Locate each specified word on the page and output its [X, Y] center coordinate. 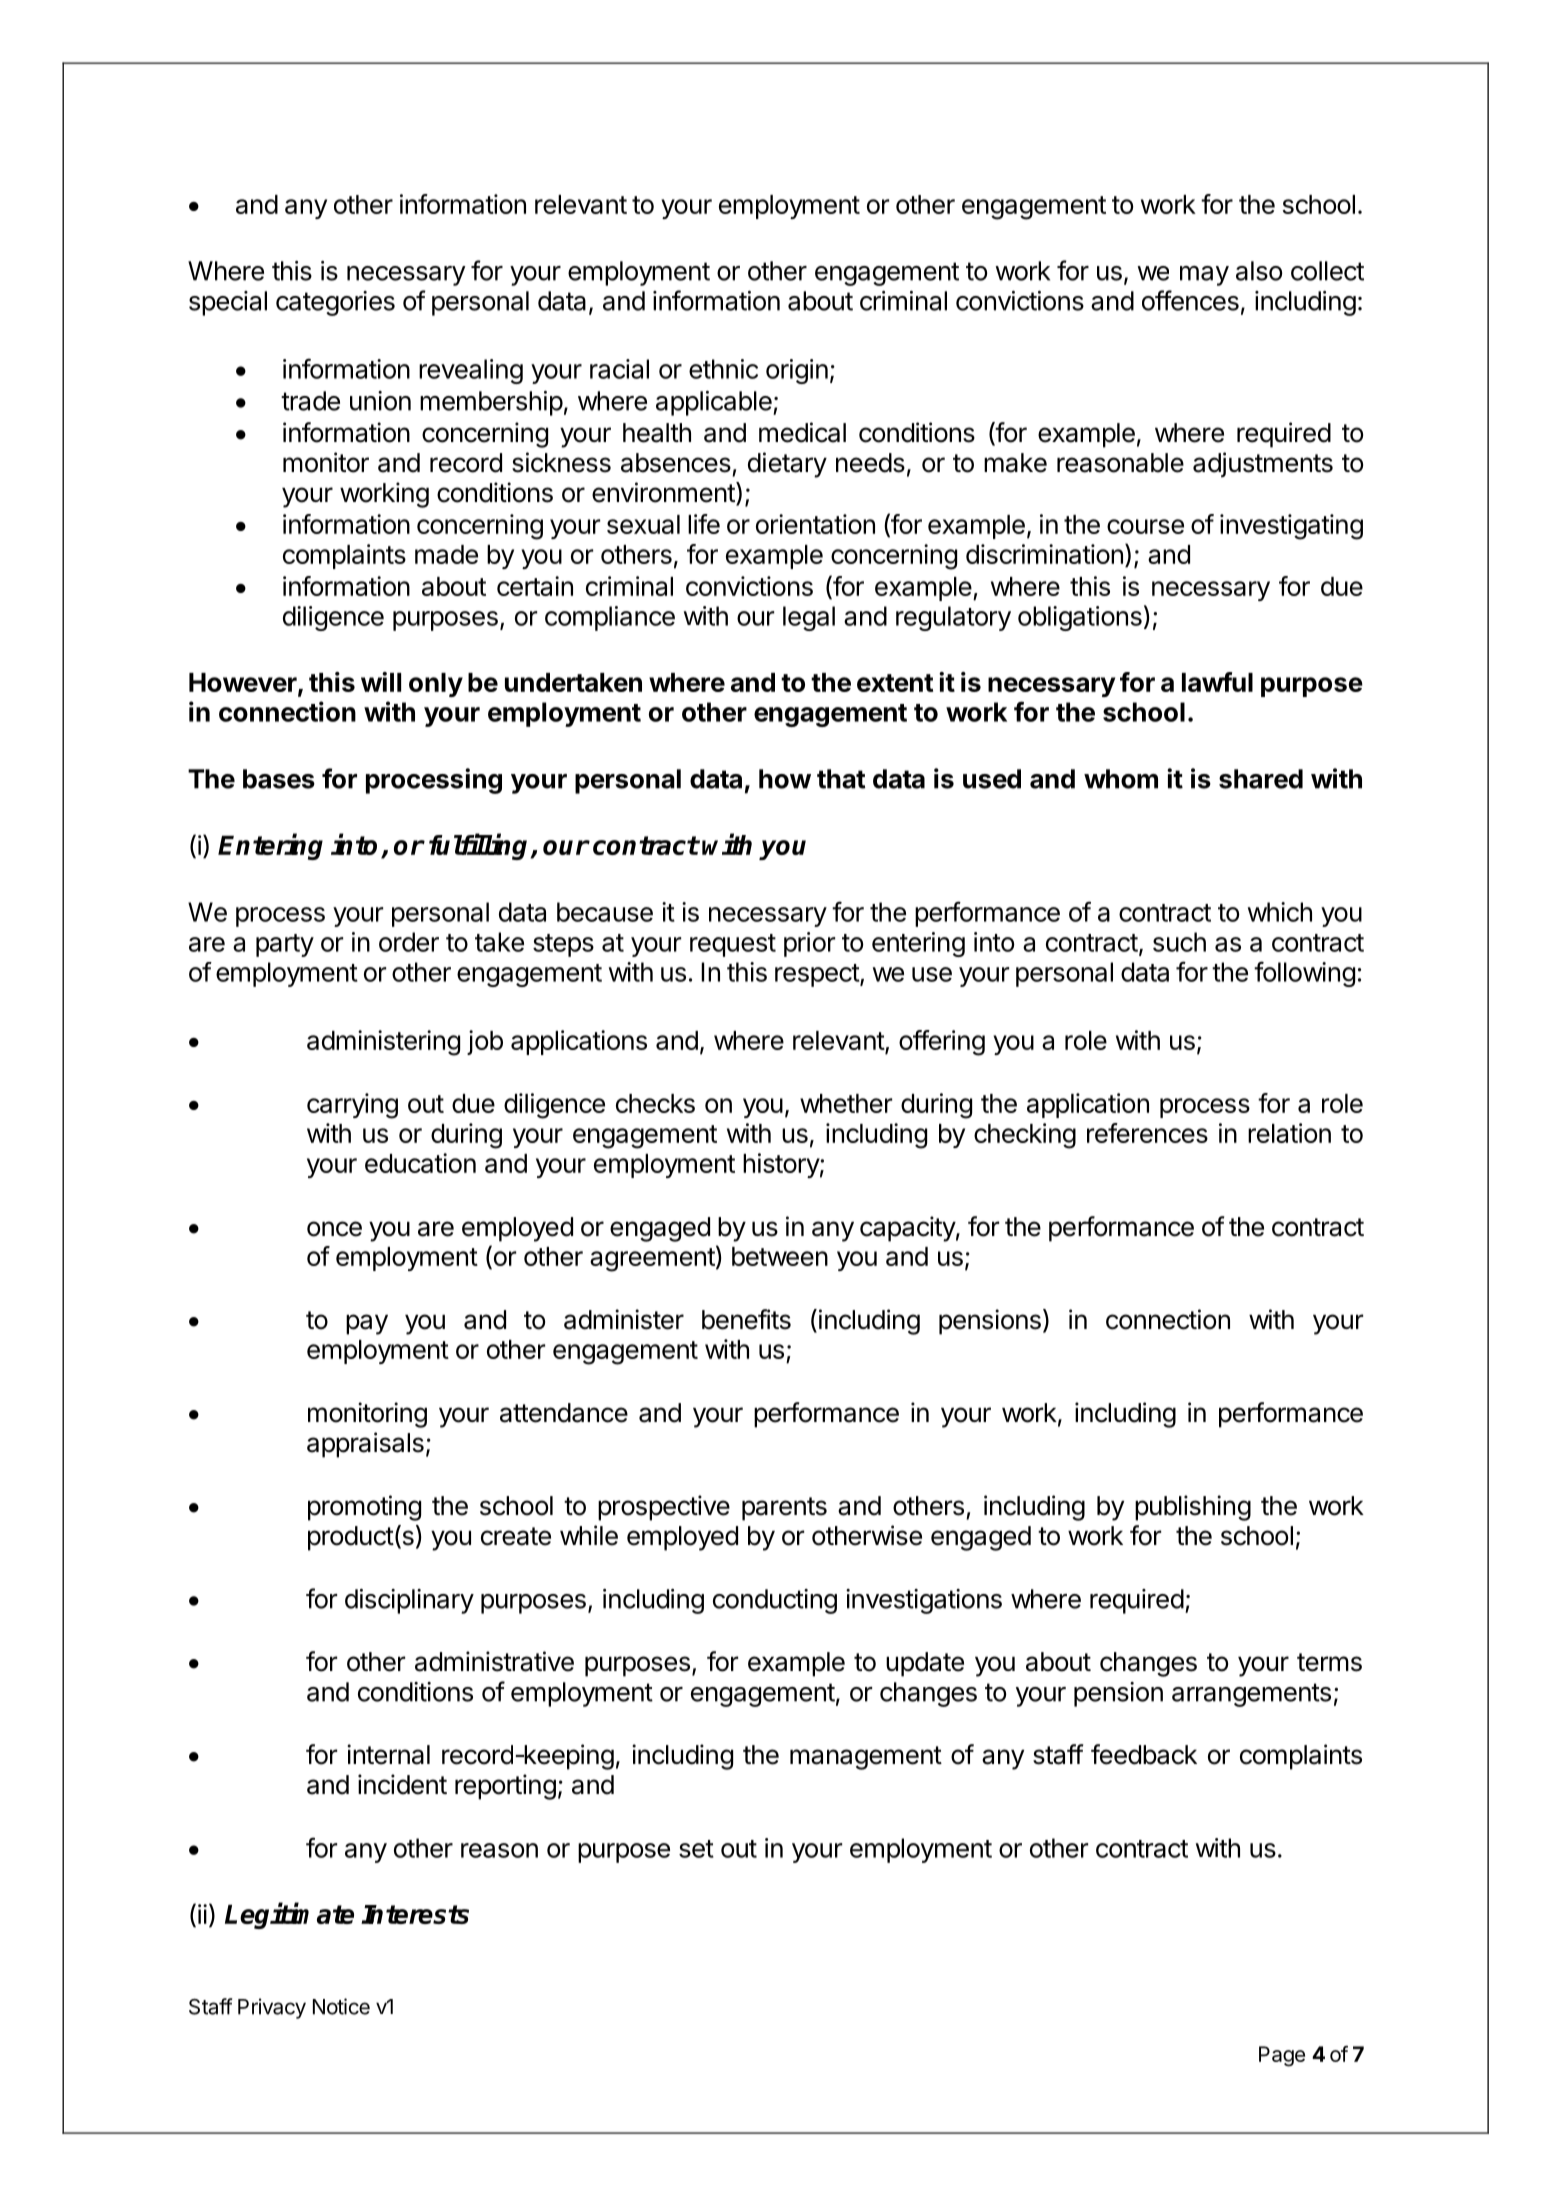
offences [1190, 300]
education [420, 1163]
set [696, 1849]
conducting [775, 1601]
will [381, 682]
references [1147, 1133]
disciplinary [409, 1601]
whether [846, 1103]
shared [1261, 779]
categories [335, 303]
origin [797, 371]
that [841, 779]
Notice [341, 2006]
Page [1282, 2056]
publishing [1193, 1508]
